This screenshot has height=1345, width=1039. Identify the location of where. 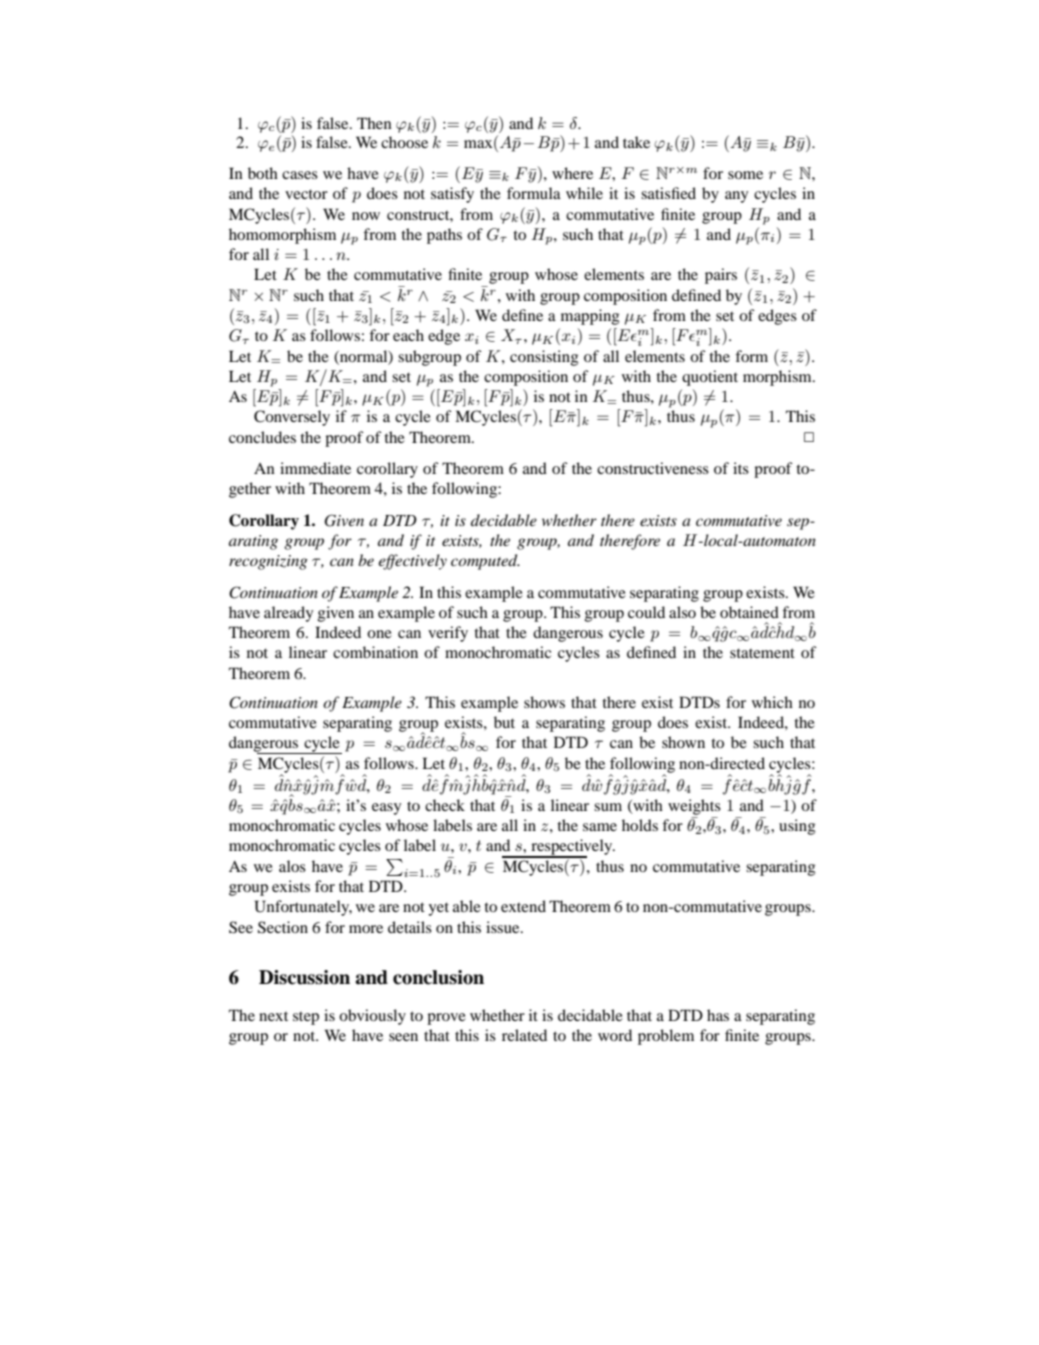
(572, 173).
